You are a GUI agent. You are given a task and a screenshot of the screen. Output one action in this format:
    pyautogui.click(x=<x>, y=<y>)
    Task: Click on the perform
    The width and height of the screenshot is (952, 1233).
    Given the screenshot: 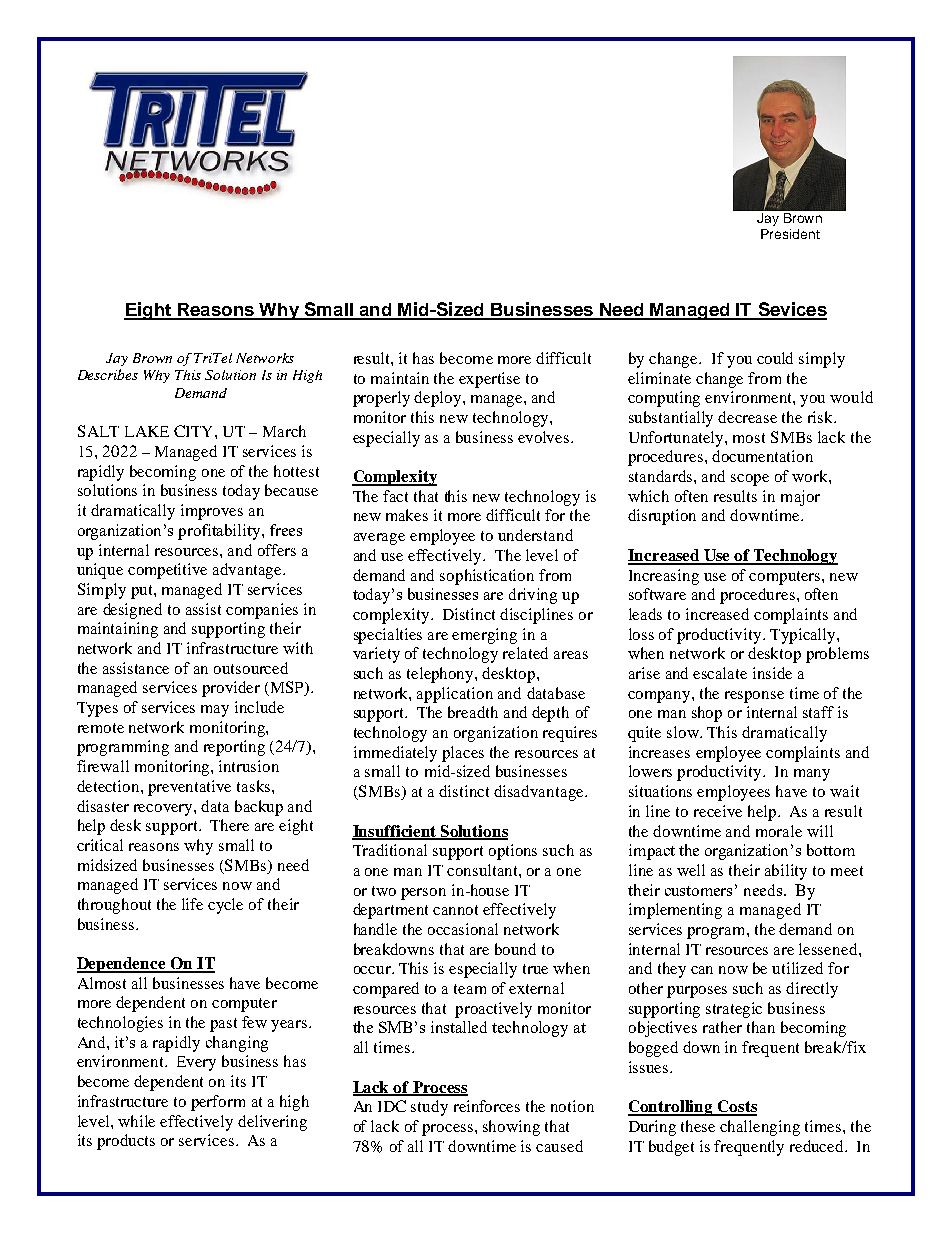 What is the action you would take?
    pyautogui.click(x=218, y=1103)
